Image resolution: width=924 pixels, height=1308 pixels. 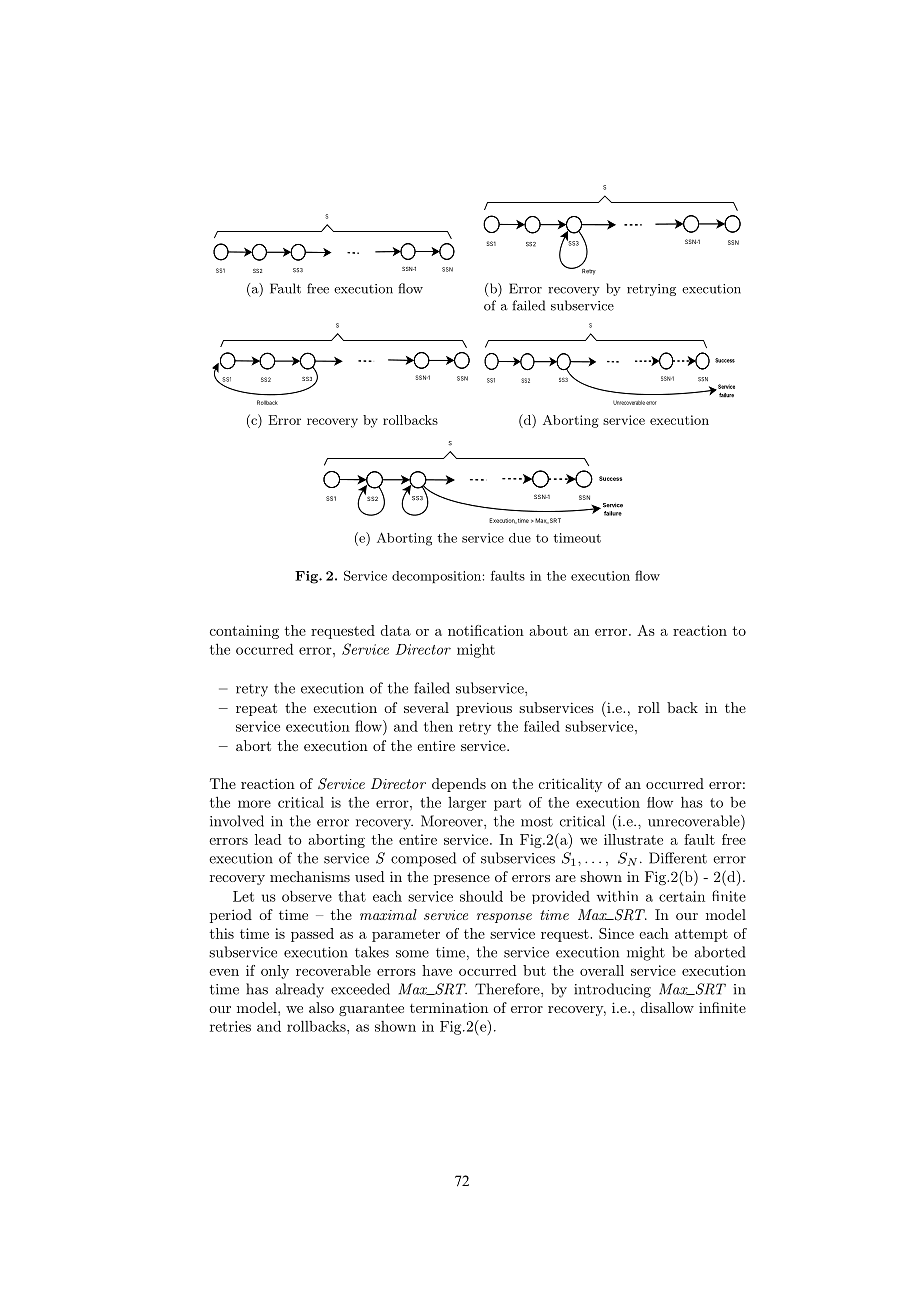 What do you see at coordinates (423, 859) in the document?
I see `composed` at bounding box center [423, 859].
